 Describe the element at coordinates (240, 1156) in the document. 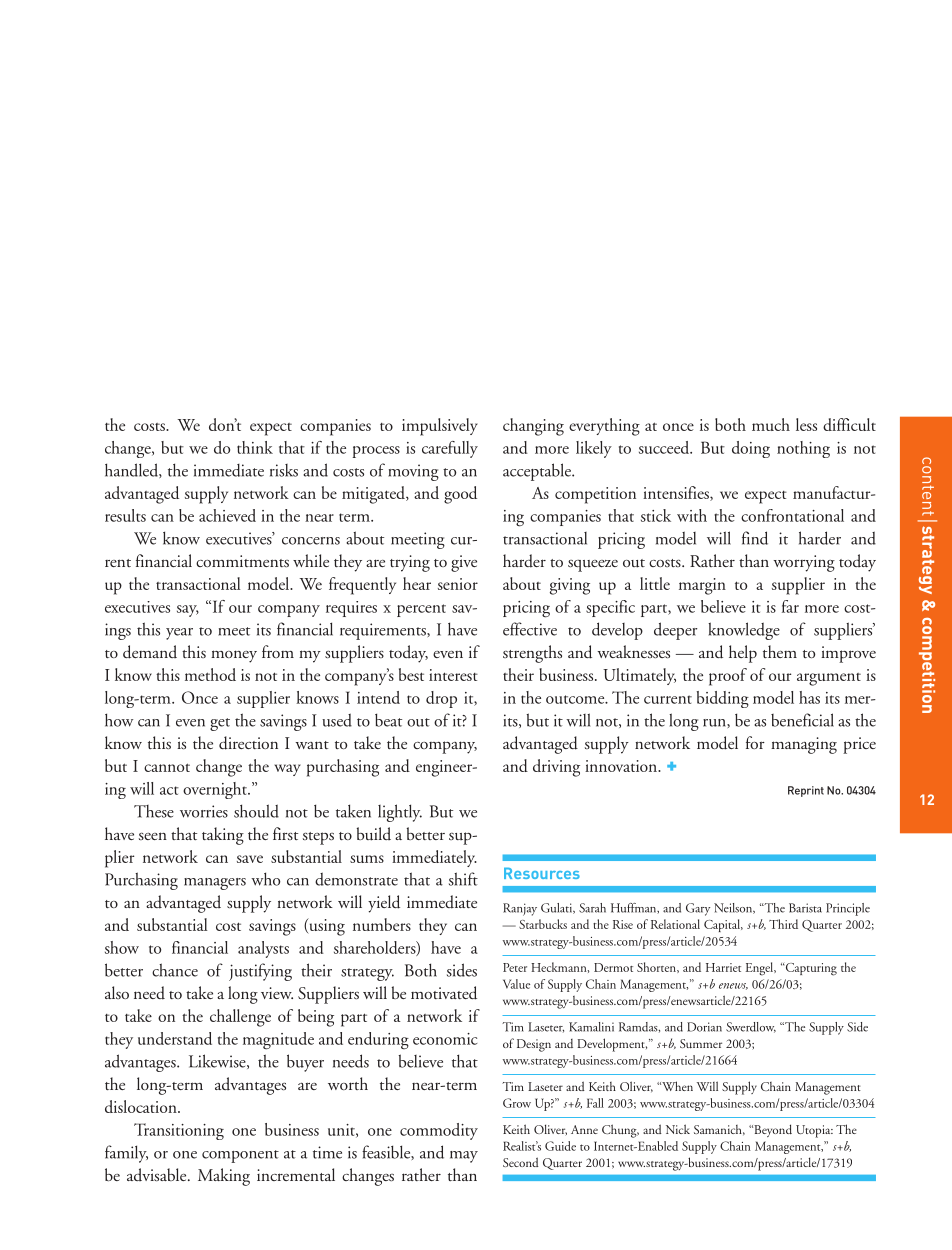

I see `component` at that location.
